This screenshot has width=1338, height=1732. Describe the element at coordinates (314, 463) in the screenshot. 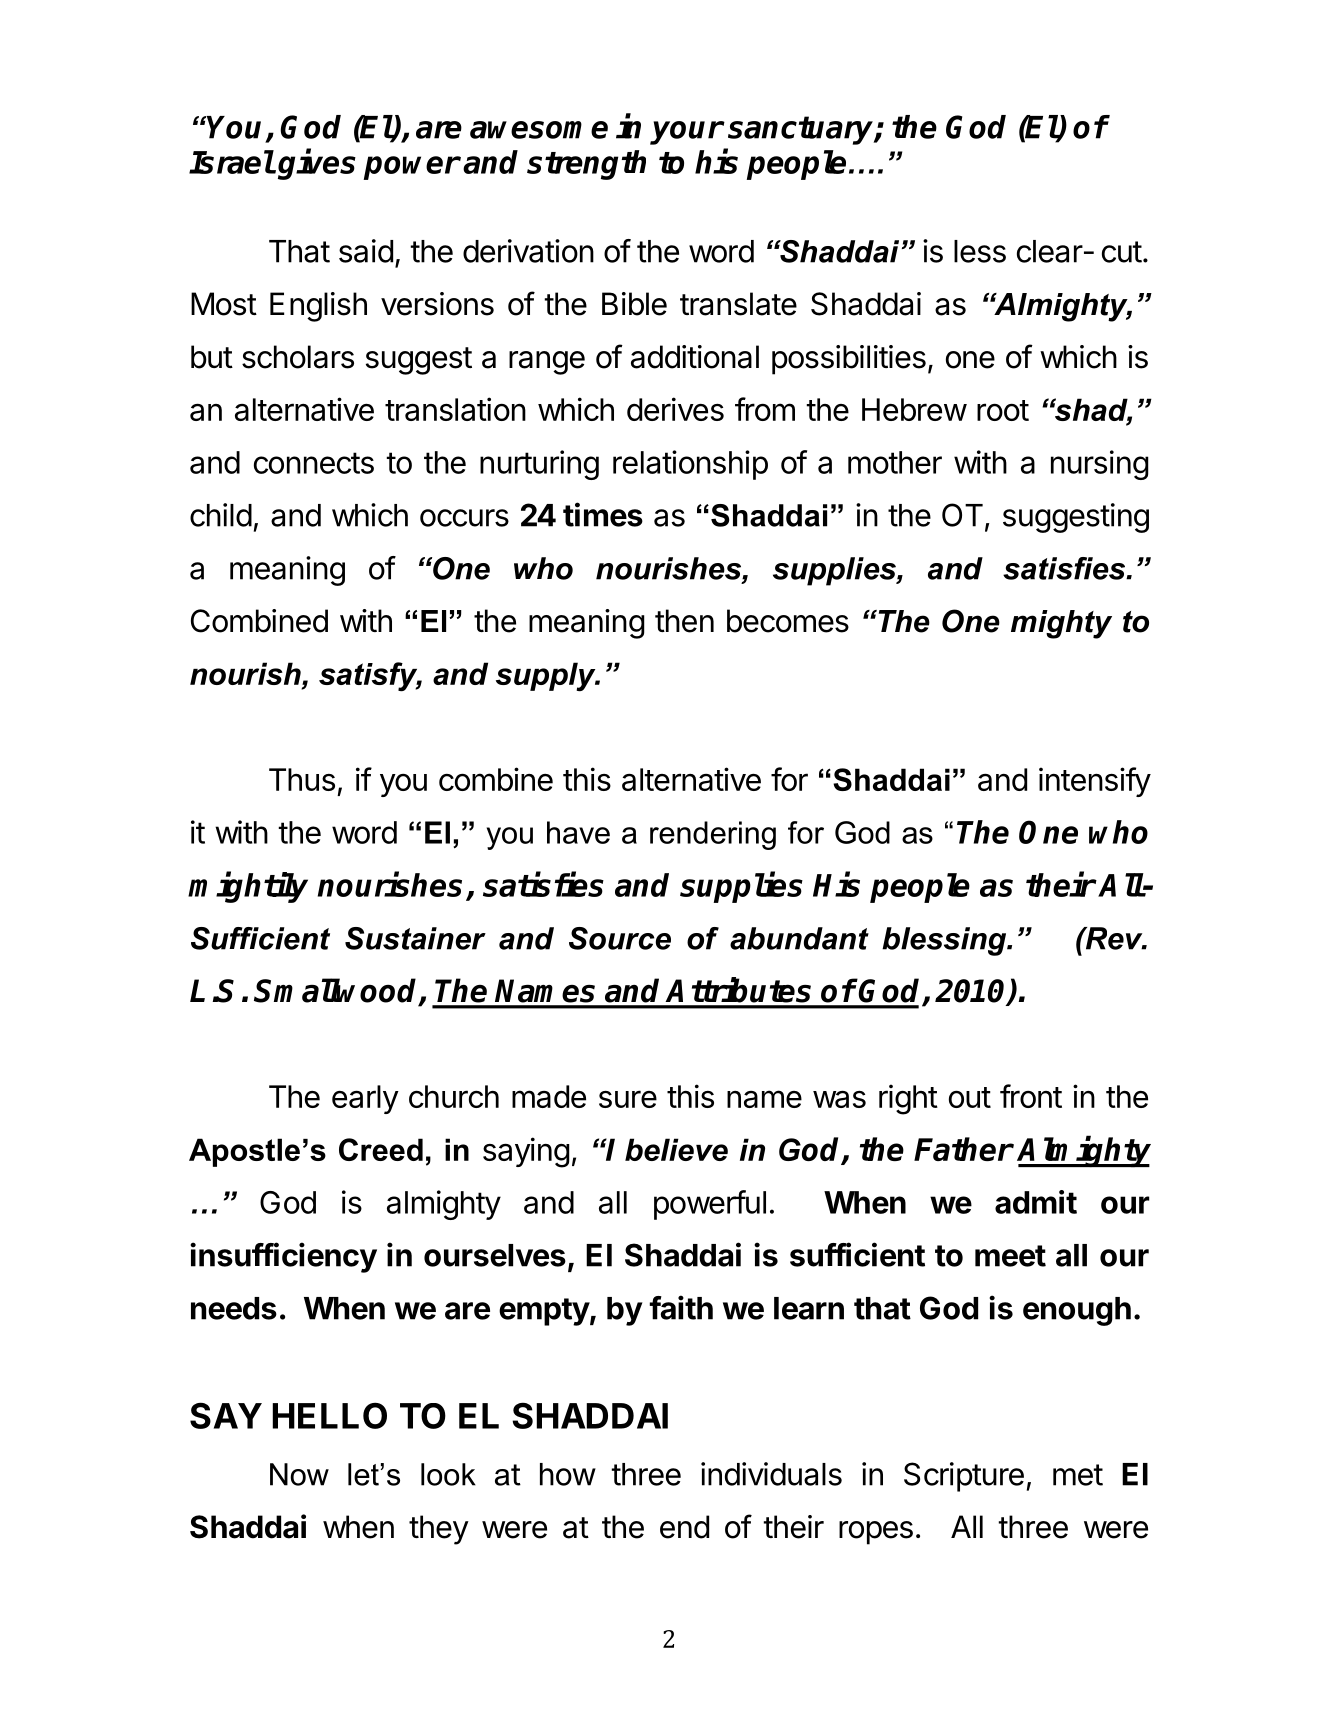

I see `connects` at that location.
